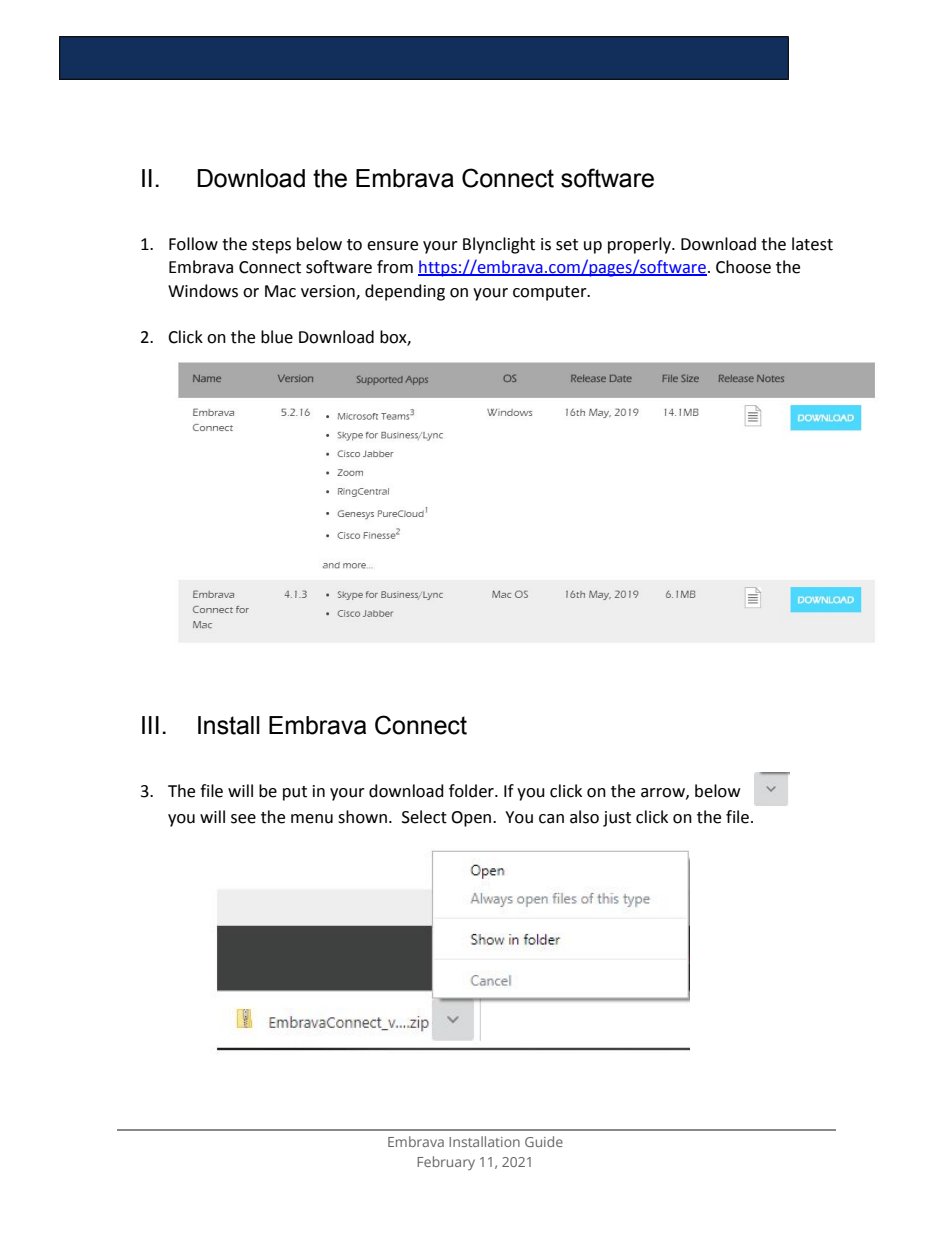 The image size is (952, 1233). What do you see at coordinates (812, 244) in the page?
I see `latest` at bounding box center [812, 244].
